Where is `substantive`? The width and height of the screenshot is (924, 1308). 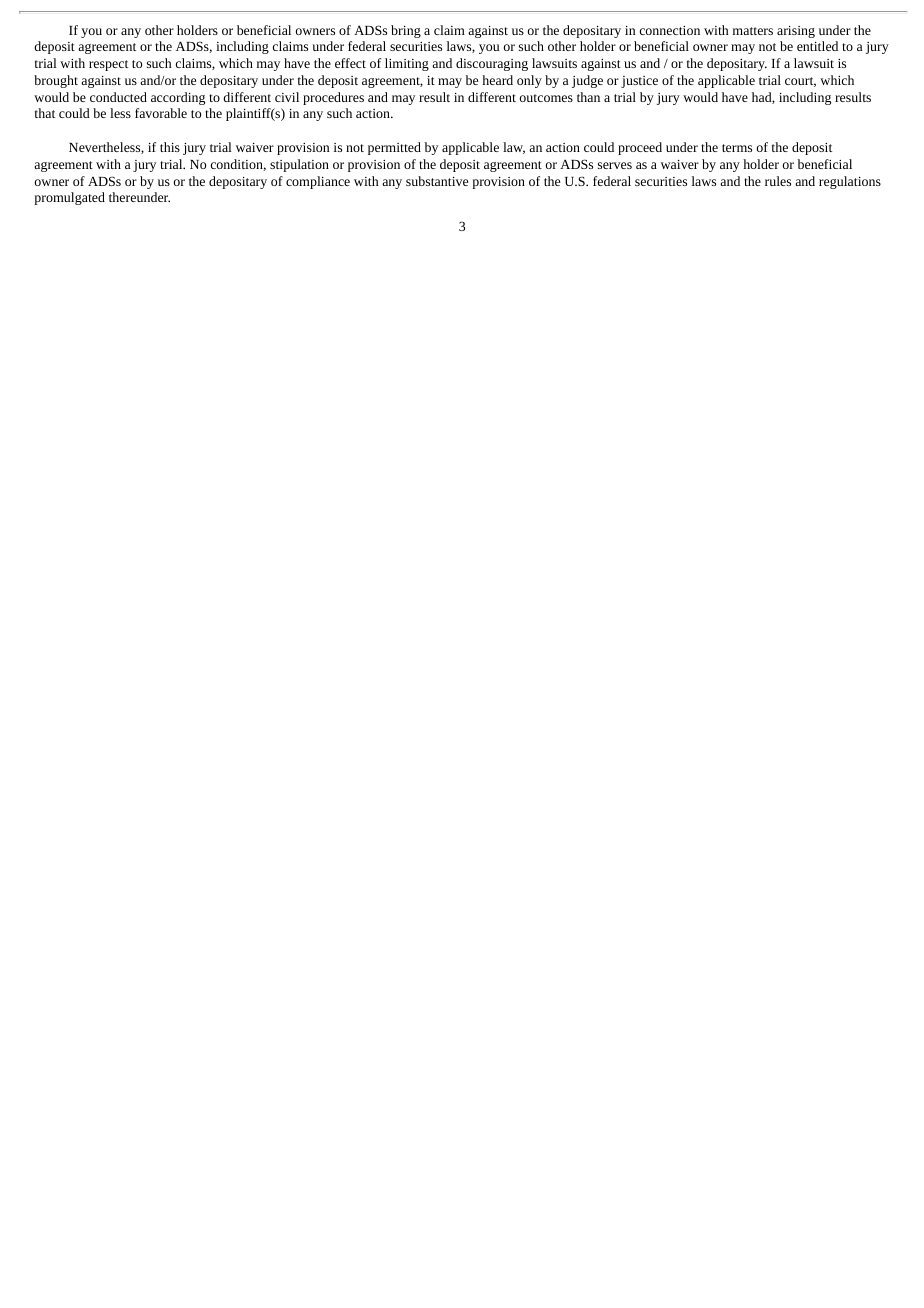
substantive is located at coordinates (437, 181).
